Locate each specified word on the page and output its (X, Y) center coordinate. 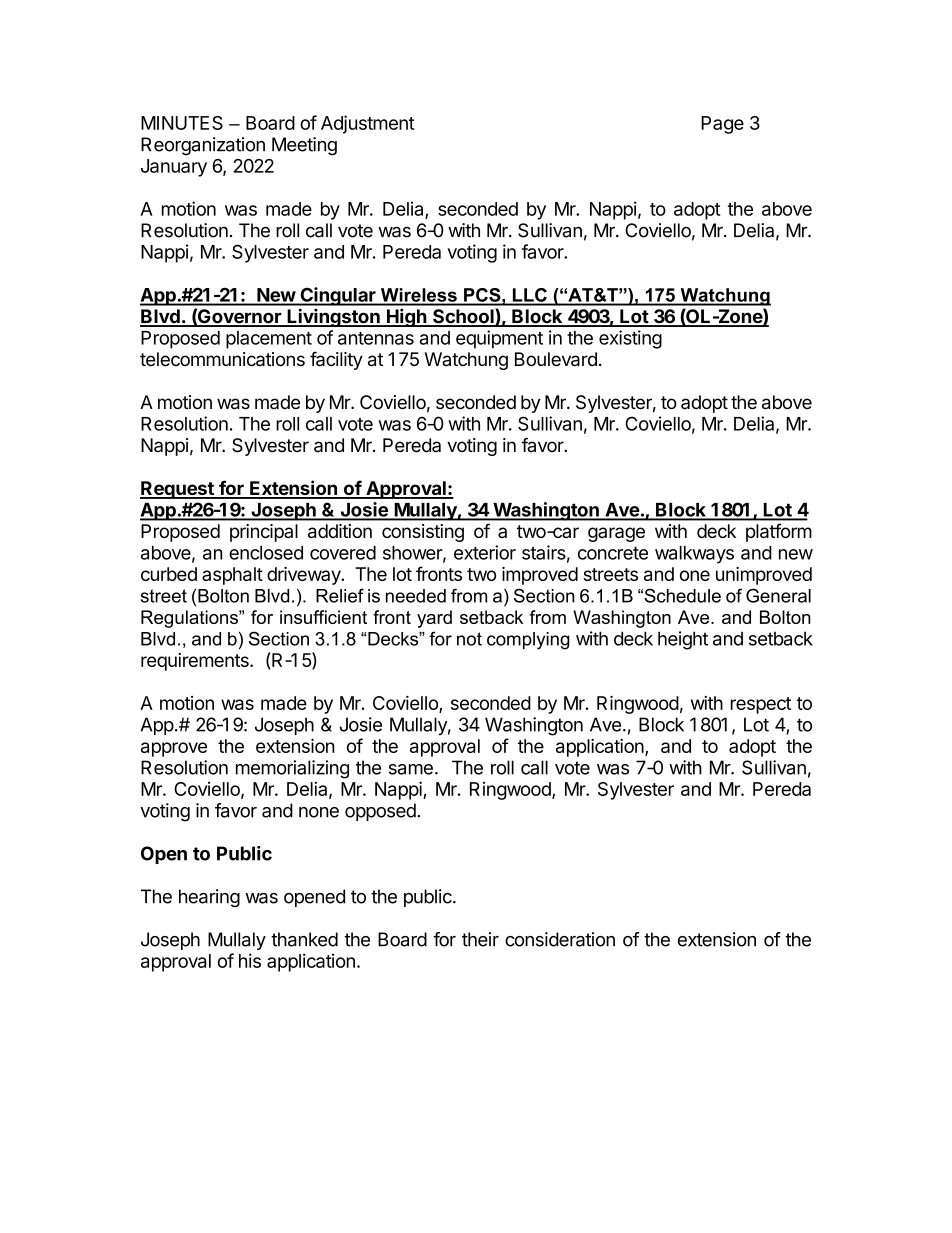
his (250, 960)
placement (269, 340)
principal (264, 533)
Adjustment (368, 124)
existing (630, 339)
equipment (499, 339)
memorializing (292, 769)
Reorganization (203, 146)
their (480, 939)
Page (722, 125)
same (411, 769)
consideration (560, 939)
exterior (485, 552)
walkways (694, 555)
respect (761, 705)
